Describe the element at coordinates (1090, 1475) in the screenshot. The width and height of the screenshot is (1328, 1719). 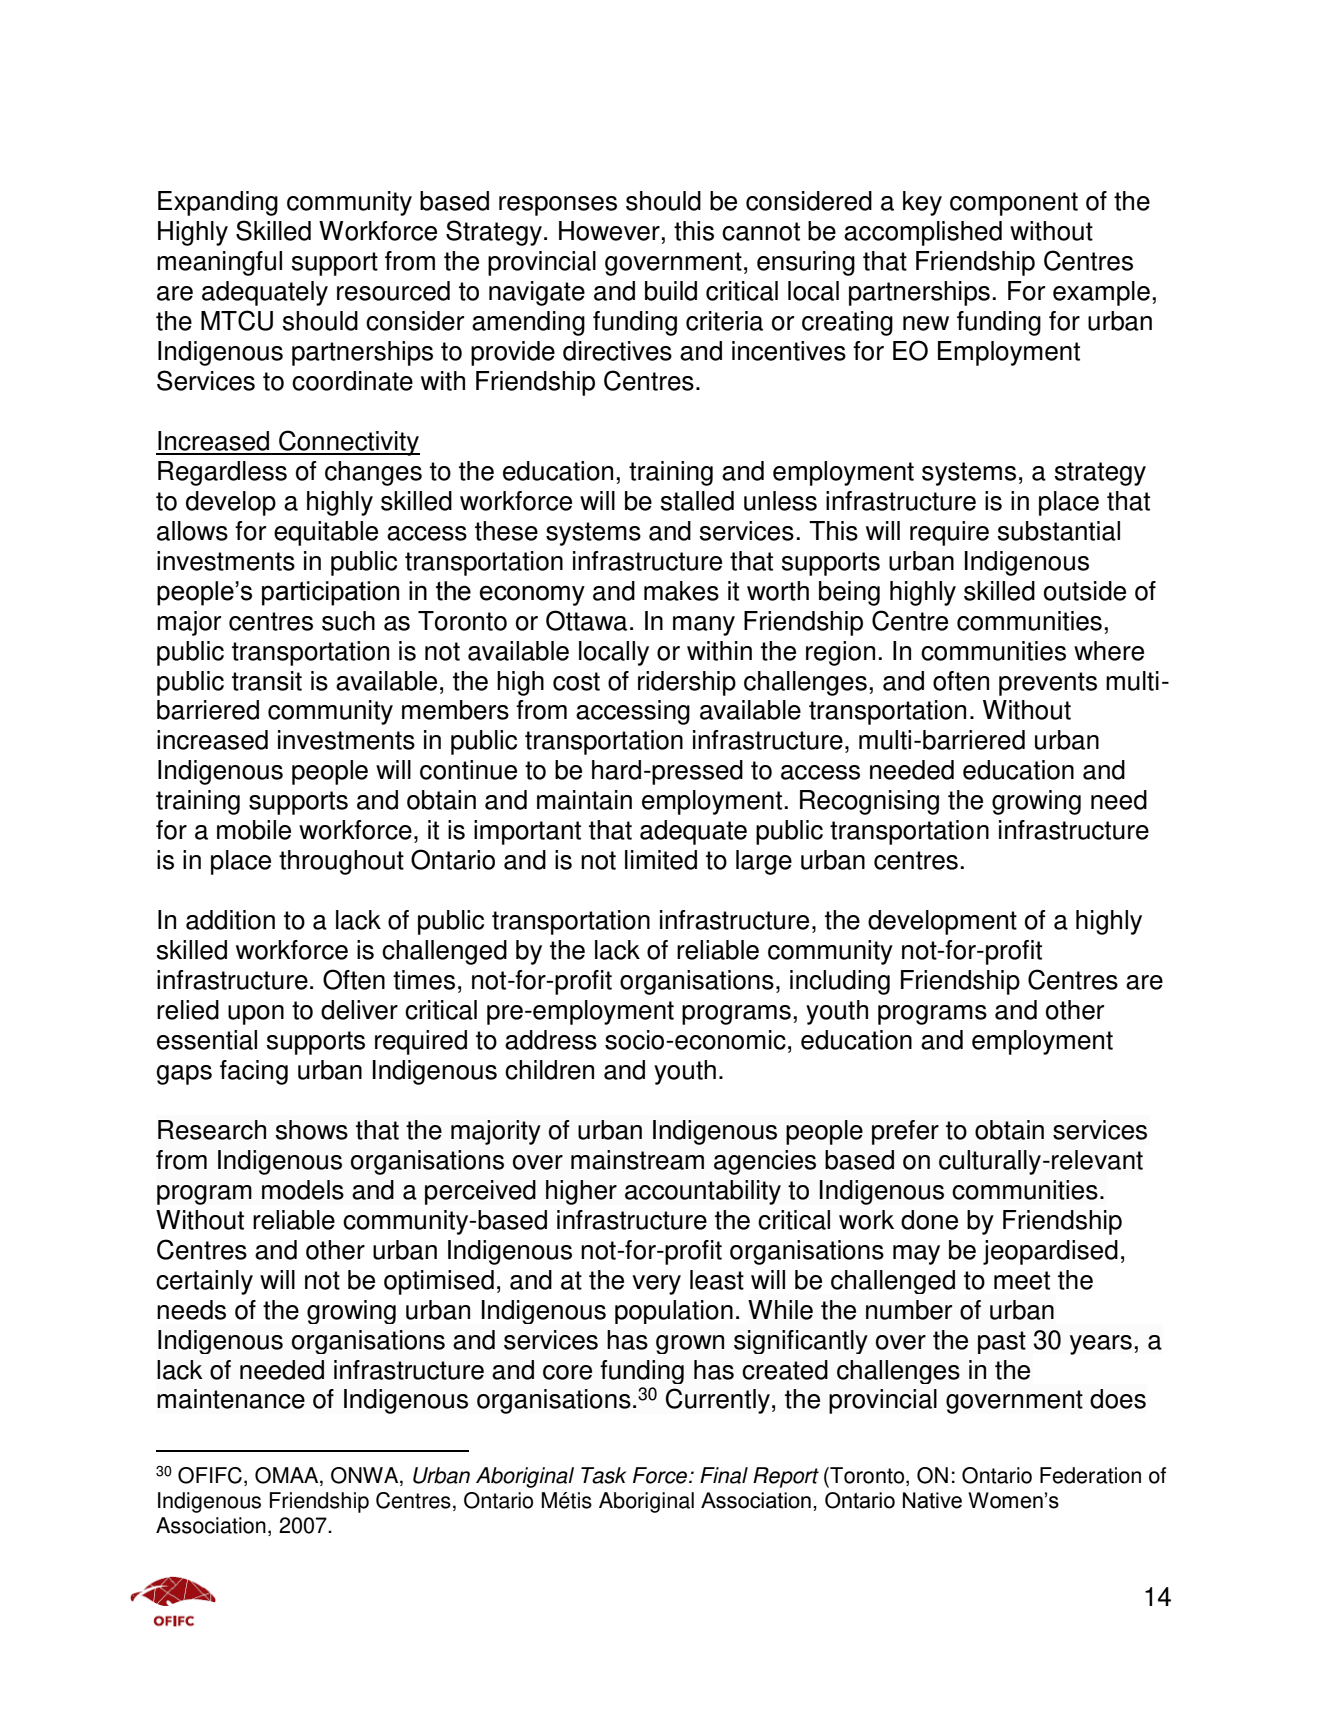
I see `Federation` at that location.
